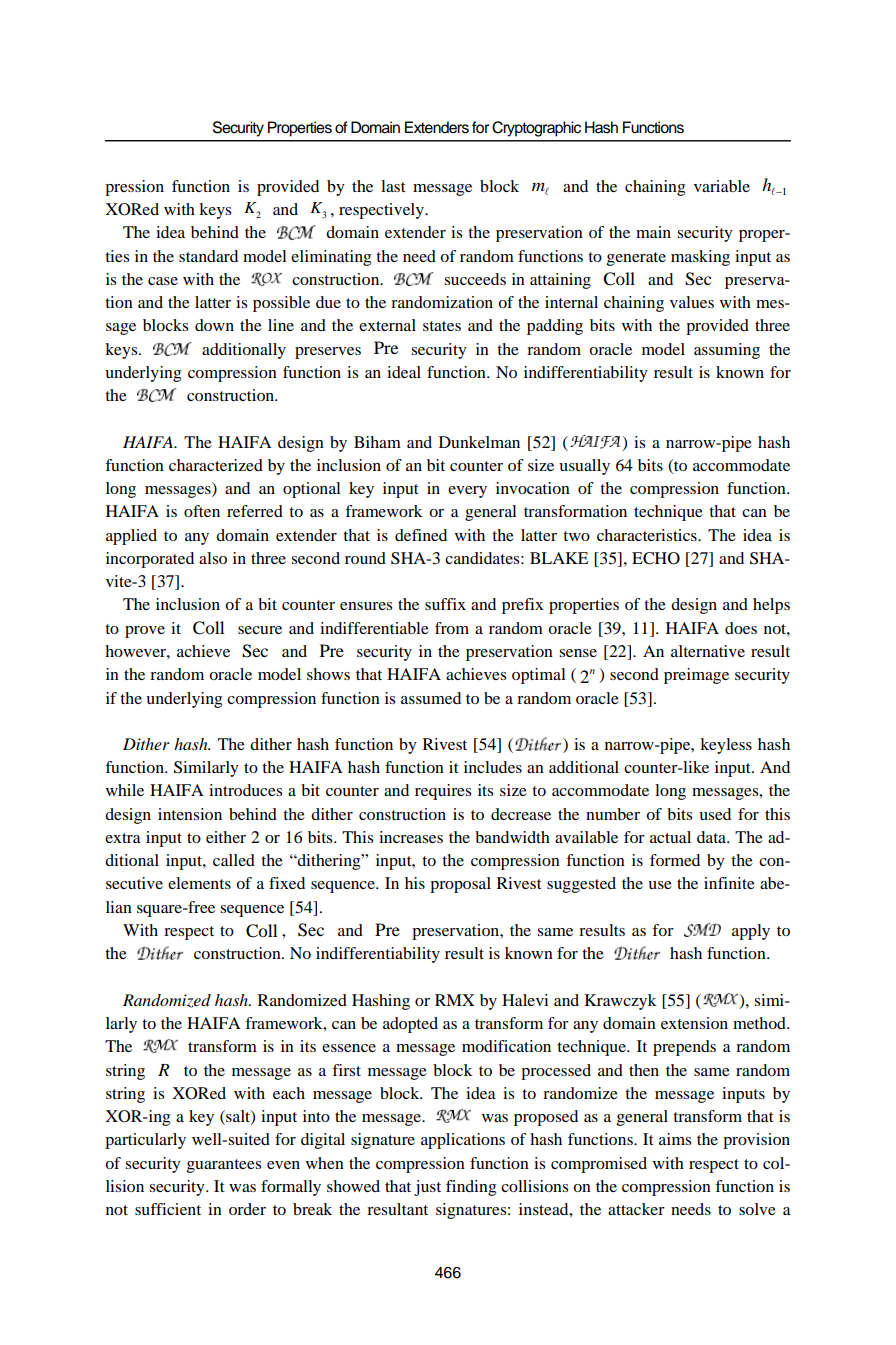  Describe the element at coordinates (751, 932) in the image. I see `apply` at that location.
